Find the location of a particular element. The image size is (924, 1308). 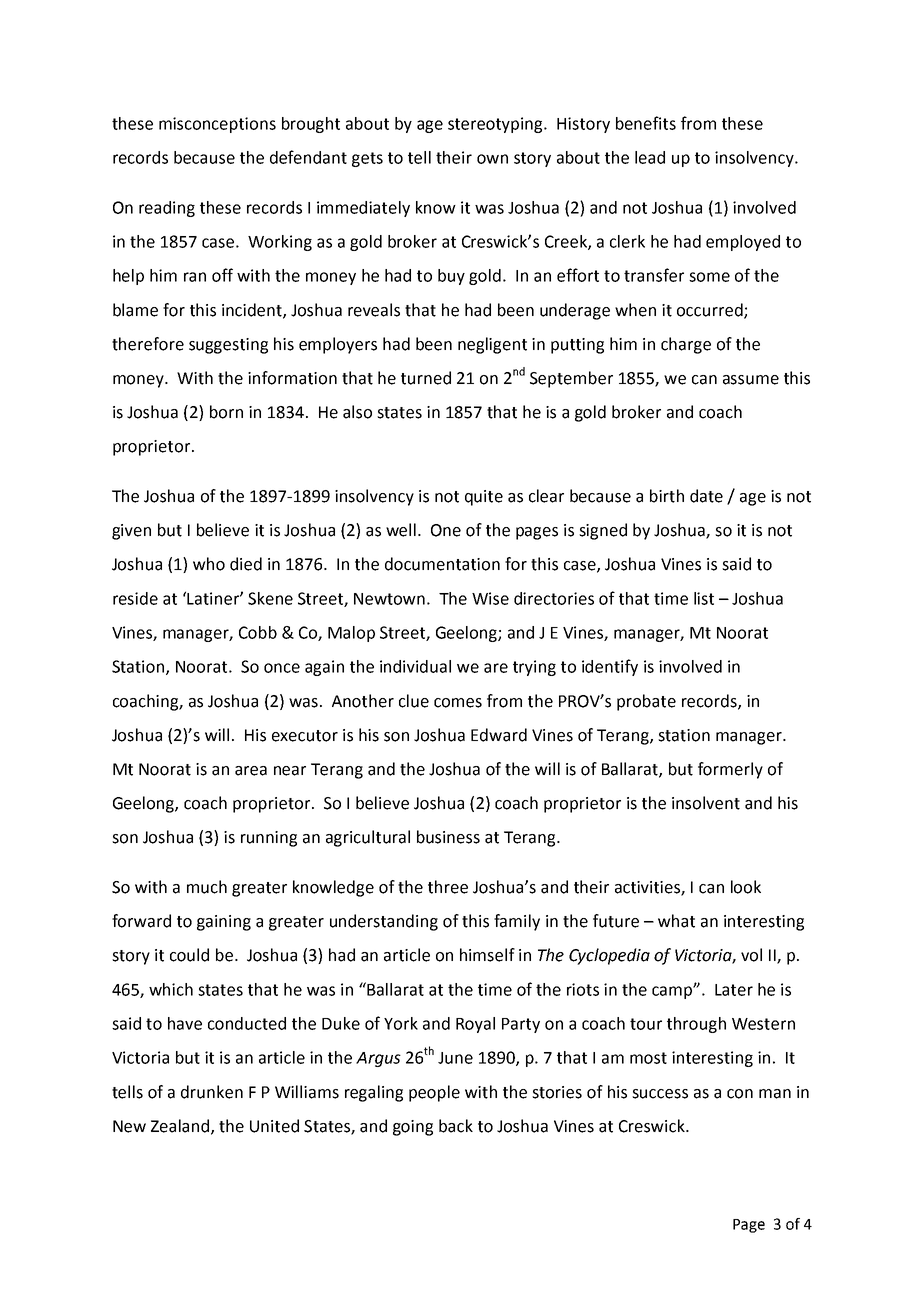

people is located at coordinates (434, 1093).
